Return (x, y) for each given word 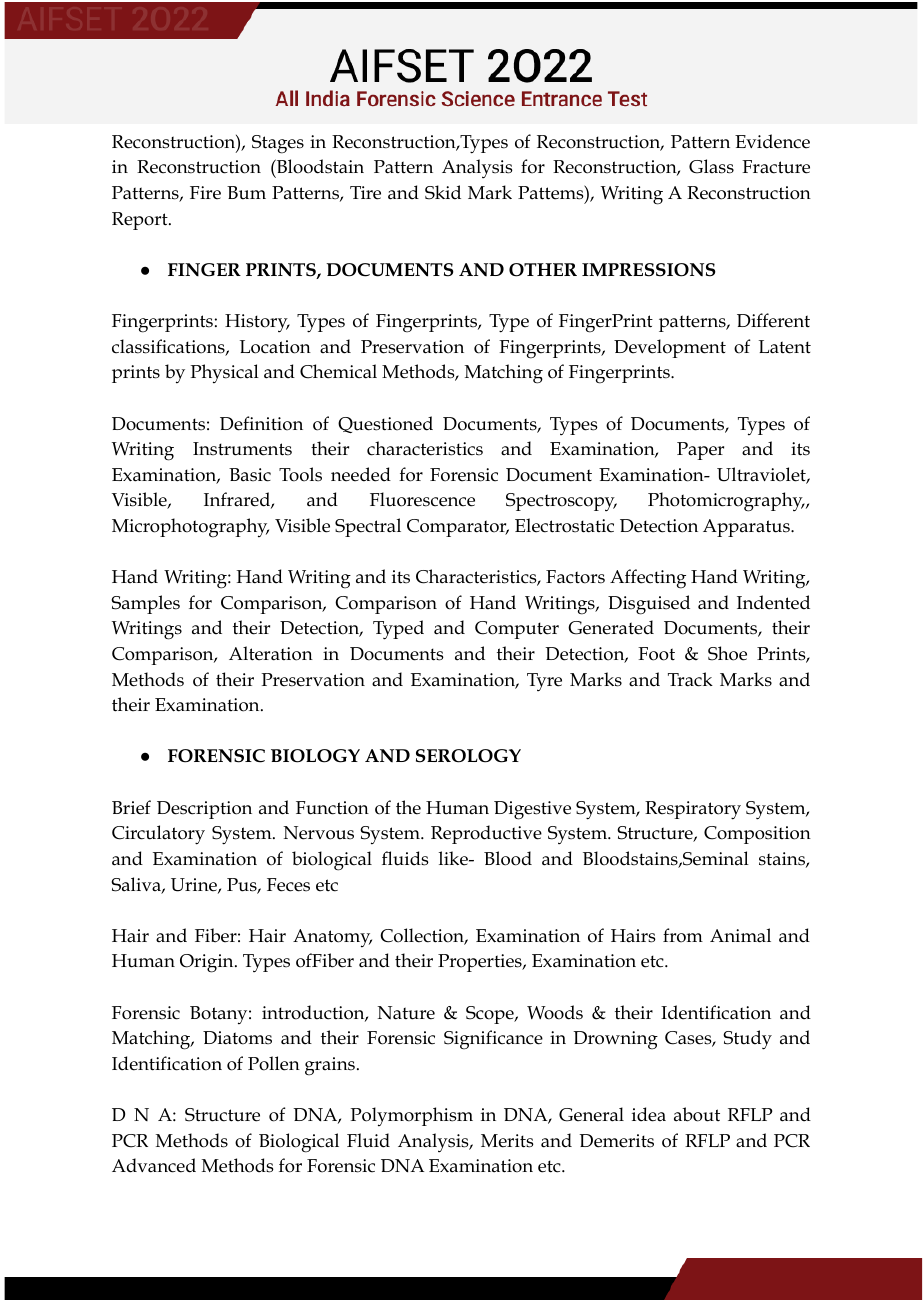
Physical (224, 373)
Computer (517, 630)
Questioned (385, 424)
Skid (443, 192)
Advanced (154, 1165)
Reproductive (486, 834)
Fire (205, 193)
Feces (288, 885)
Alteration (271, 653)
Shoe (727, 653)
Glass (711, 166)
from (683, 935)
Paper (700, 451)
